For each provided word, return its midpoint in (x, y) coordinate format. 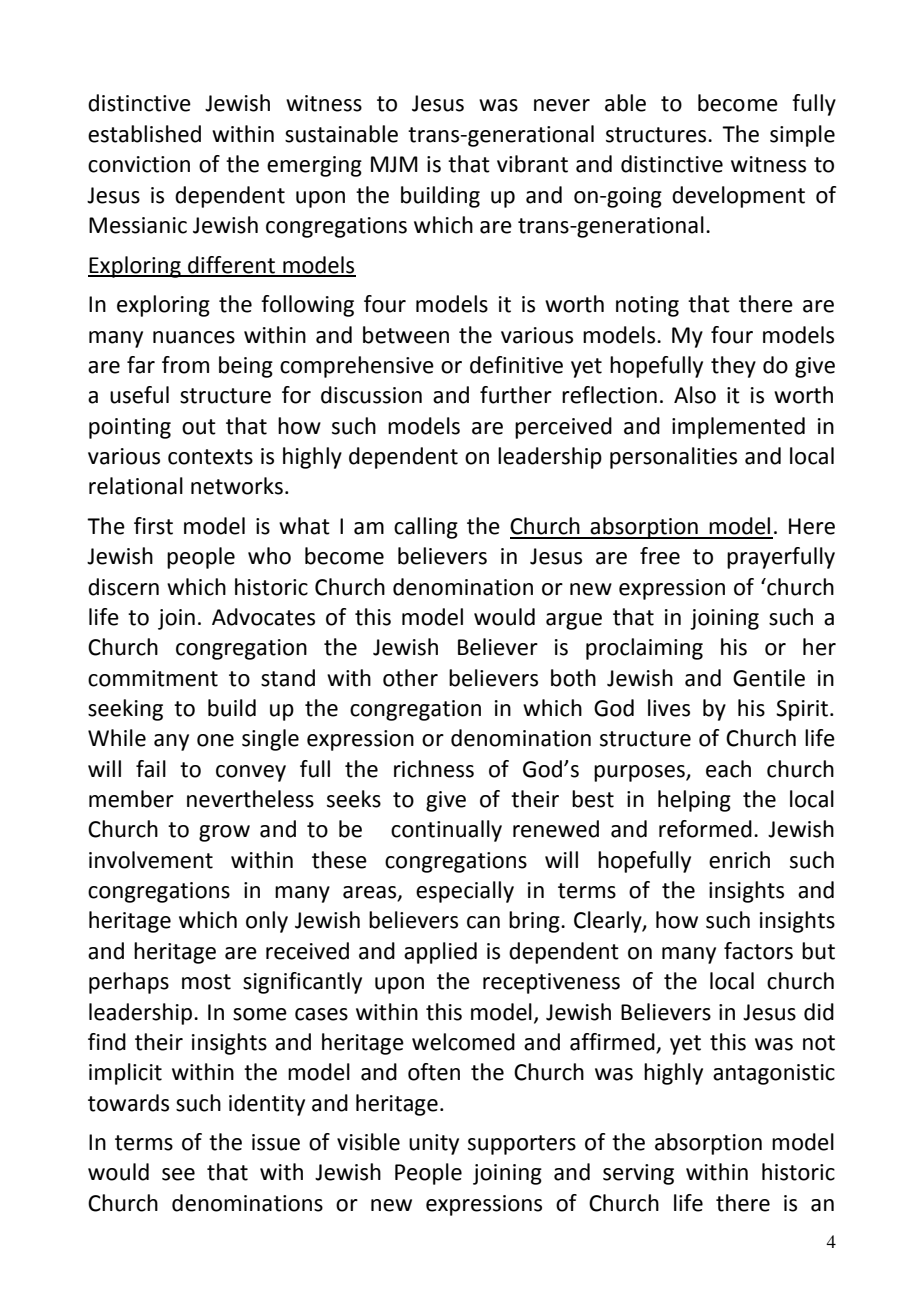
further (516, 395)
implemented (738, 428)
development (738, 197)
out (199, 427)
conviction (139, 164)
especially (465, 892)
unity (434, 1144)
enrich (739, 860)
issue (276, 1142)
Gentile (769, 678)
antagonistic (774, 1074)
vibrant (532, 164)
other (410, 678)
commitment (153, 678)
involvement (151, 860)
